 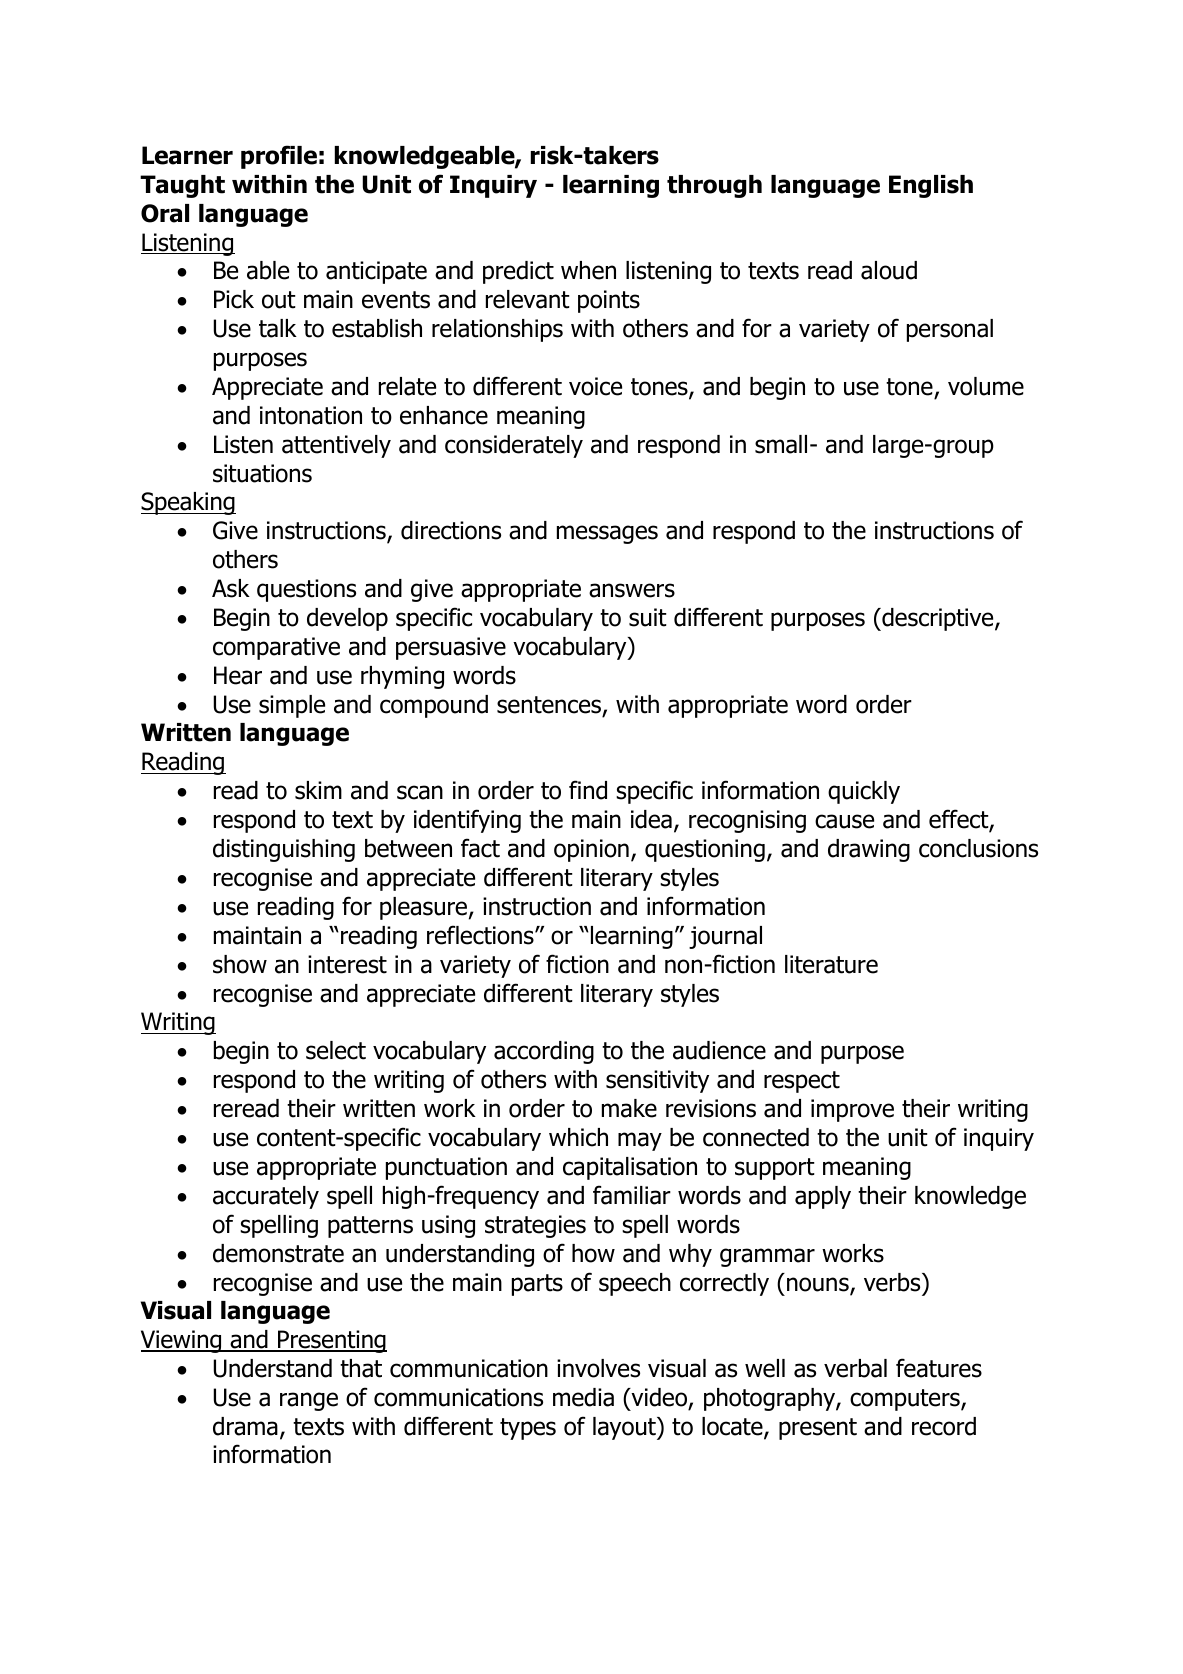 I want to click on range, so click(x=309, y=1401).
